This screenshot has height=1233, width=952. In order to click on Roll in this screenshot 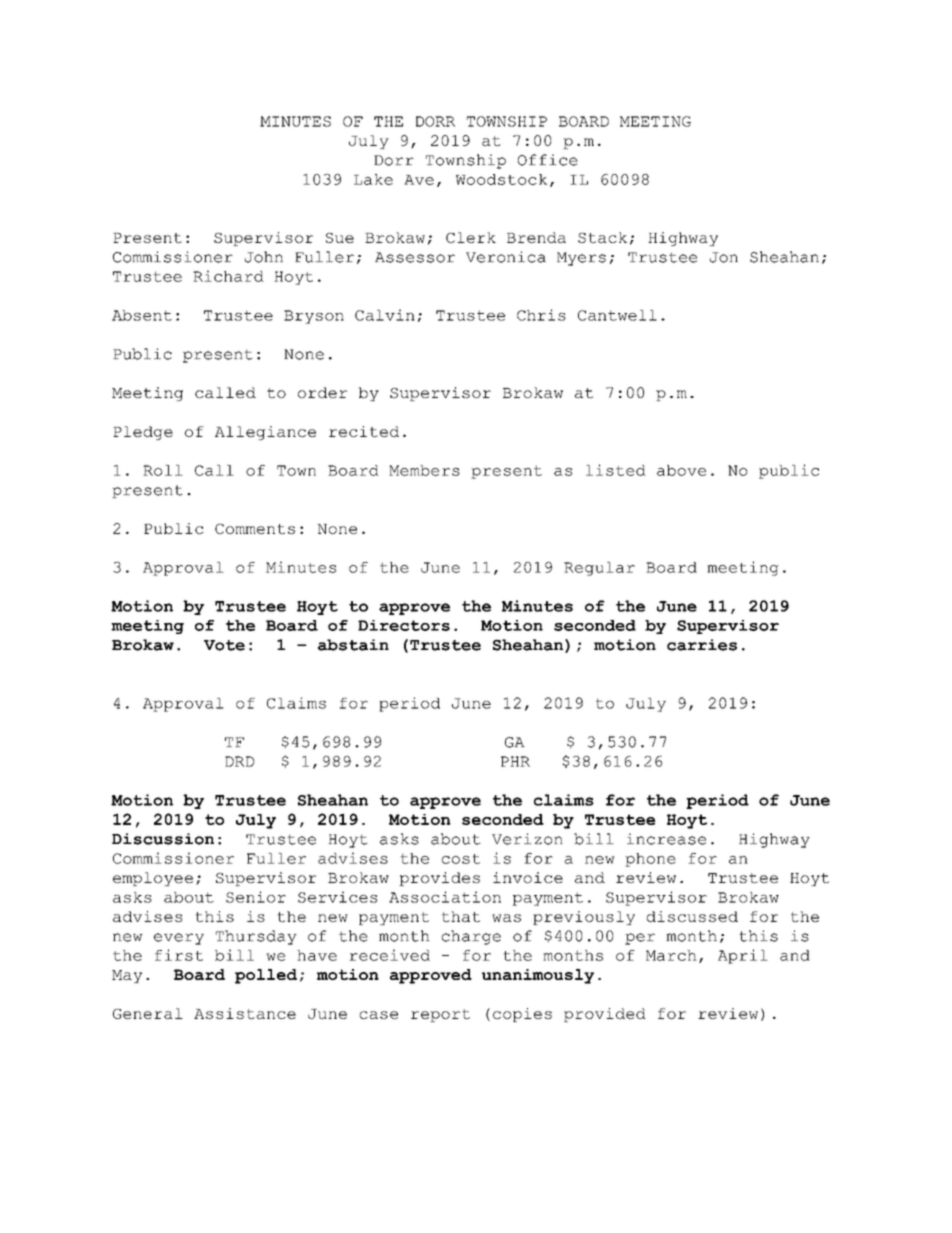, I will do `click(163, 470)`.
